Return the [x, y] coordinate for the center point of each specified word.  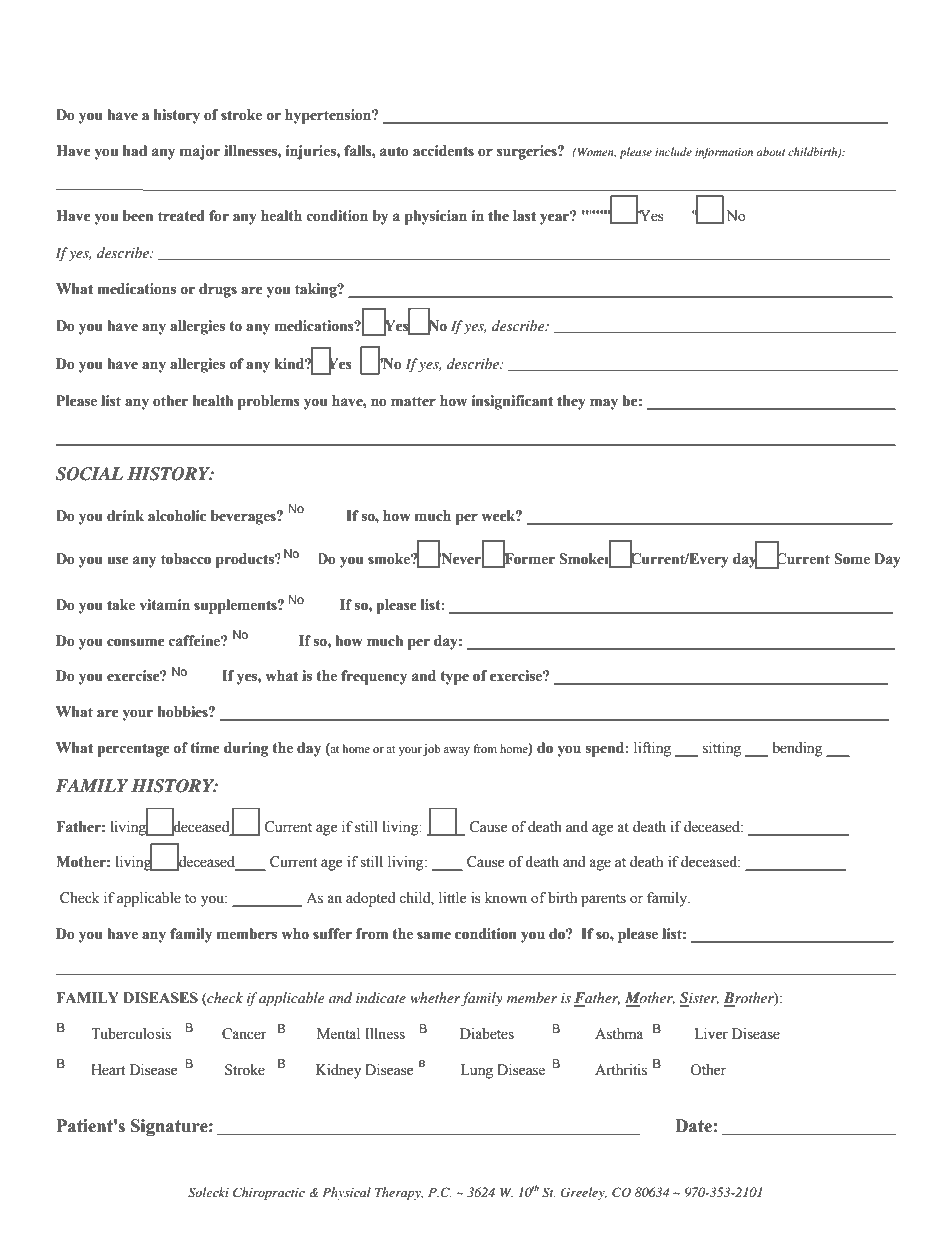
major [200, 152]
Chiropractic [269, 1193]
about [770, 151]
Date [693, 1126]
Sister [699, 999]
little [452, 898]
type [454, 678]
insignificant [512, 402]
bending [797, 749]
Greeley [584, 1193]
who [295, 934]
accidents [443, 151]
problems [269, 402]
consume [136, 642]
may [604, 404]
